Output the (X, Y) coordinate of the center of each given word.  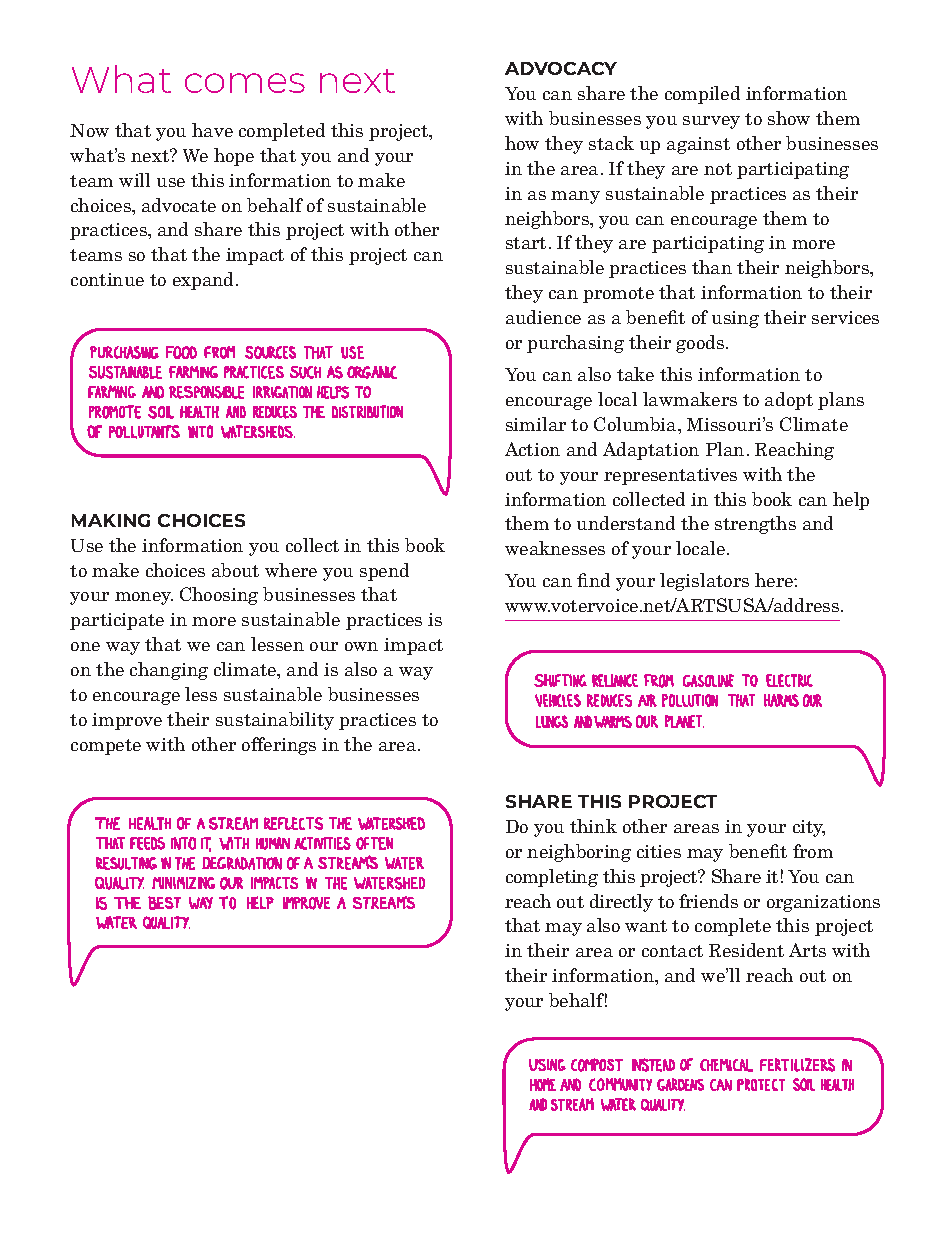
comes (245, 83)
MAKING (111, 520)
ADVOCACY (561, 68)
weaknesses (555, 548)
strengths (755, 525)
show (789, 118)
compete (106, 747)
